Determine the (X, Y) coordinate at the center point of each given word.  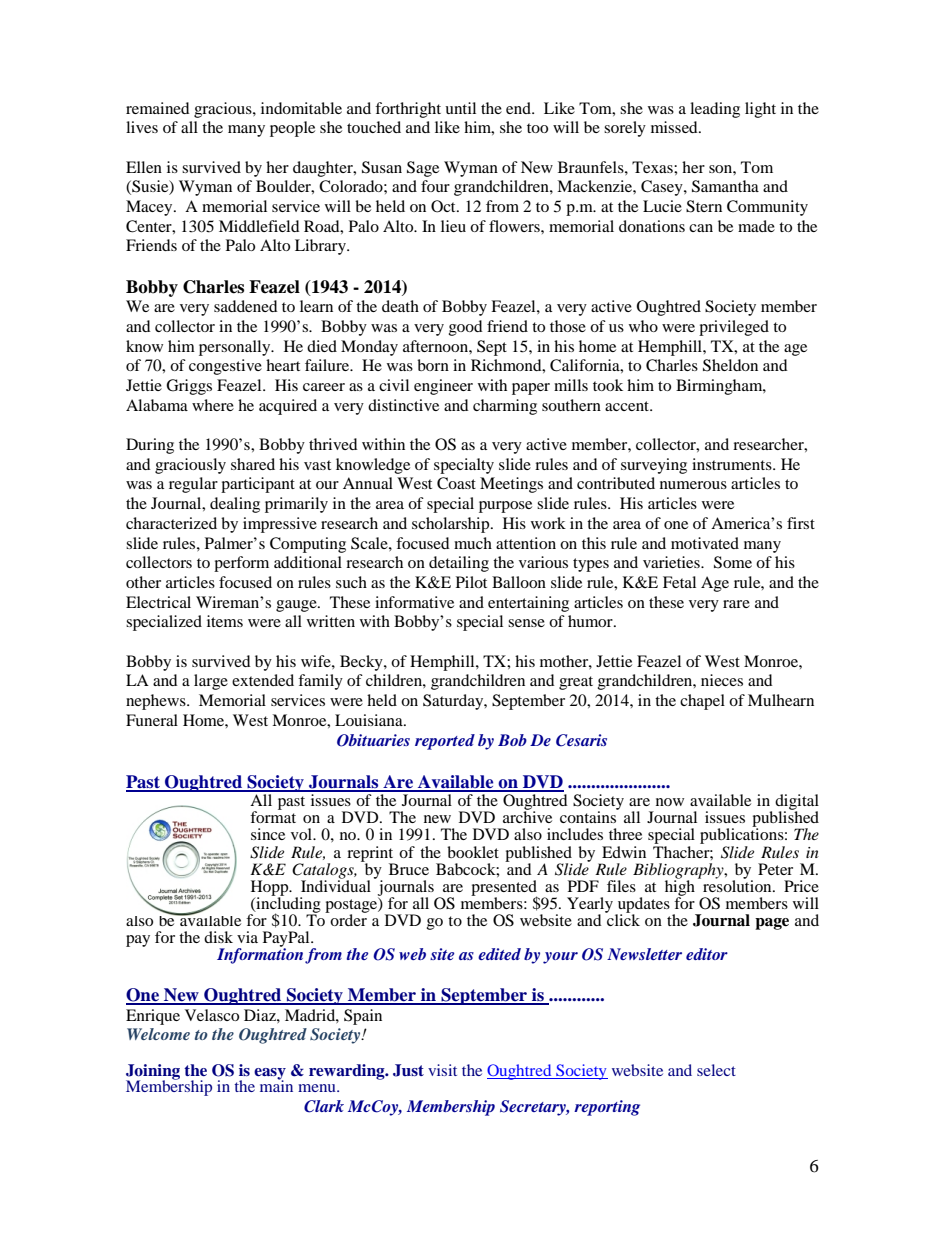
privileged (734, 328)
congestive (225, 367)
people (292, 129)
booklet (473, 852)
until (460, 108)
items (225, 621)
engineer (443, 387)
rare (736, 604)
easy (270, 1075)
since (268, 834)
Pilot (471, 582)
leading (715, 110)
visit (442, 1070)
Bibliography (679, 872)
